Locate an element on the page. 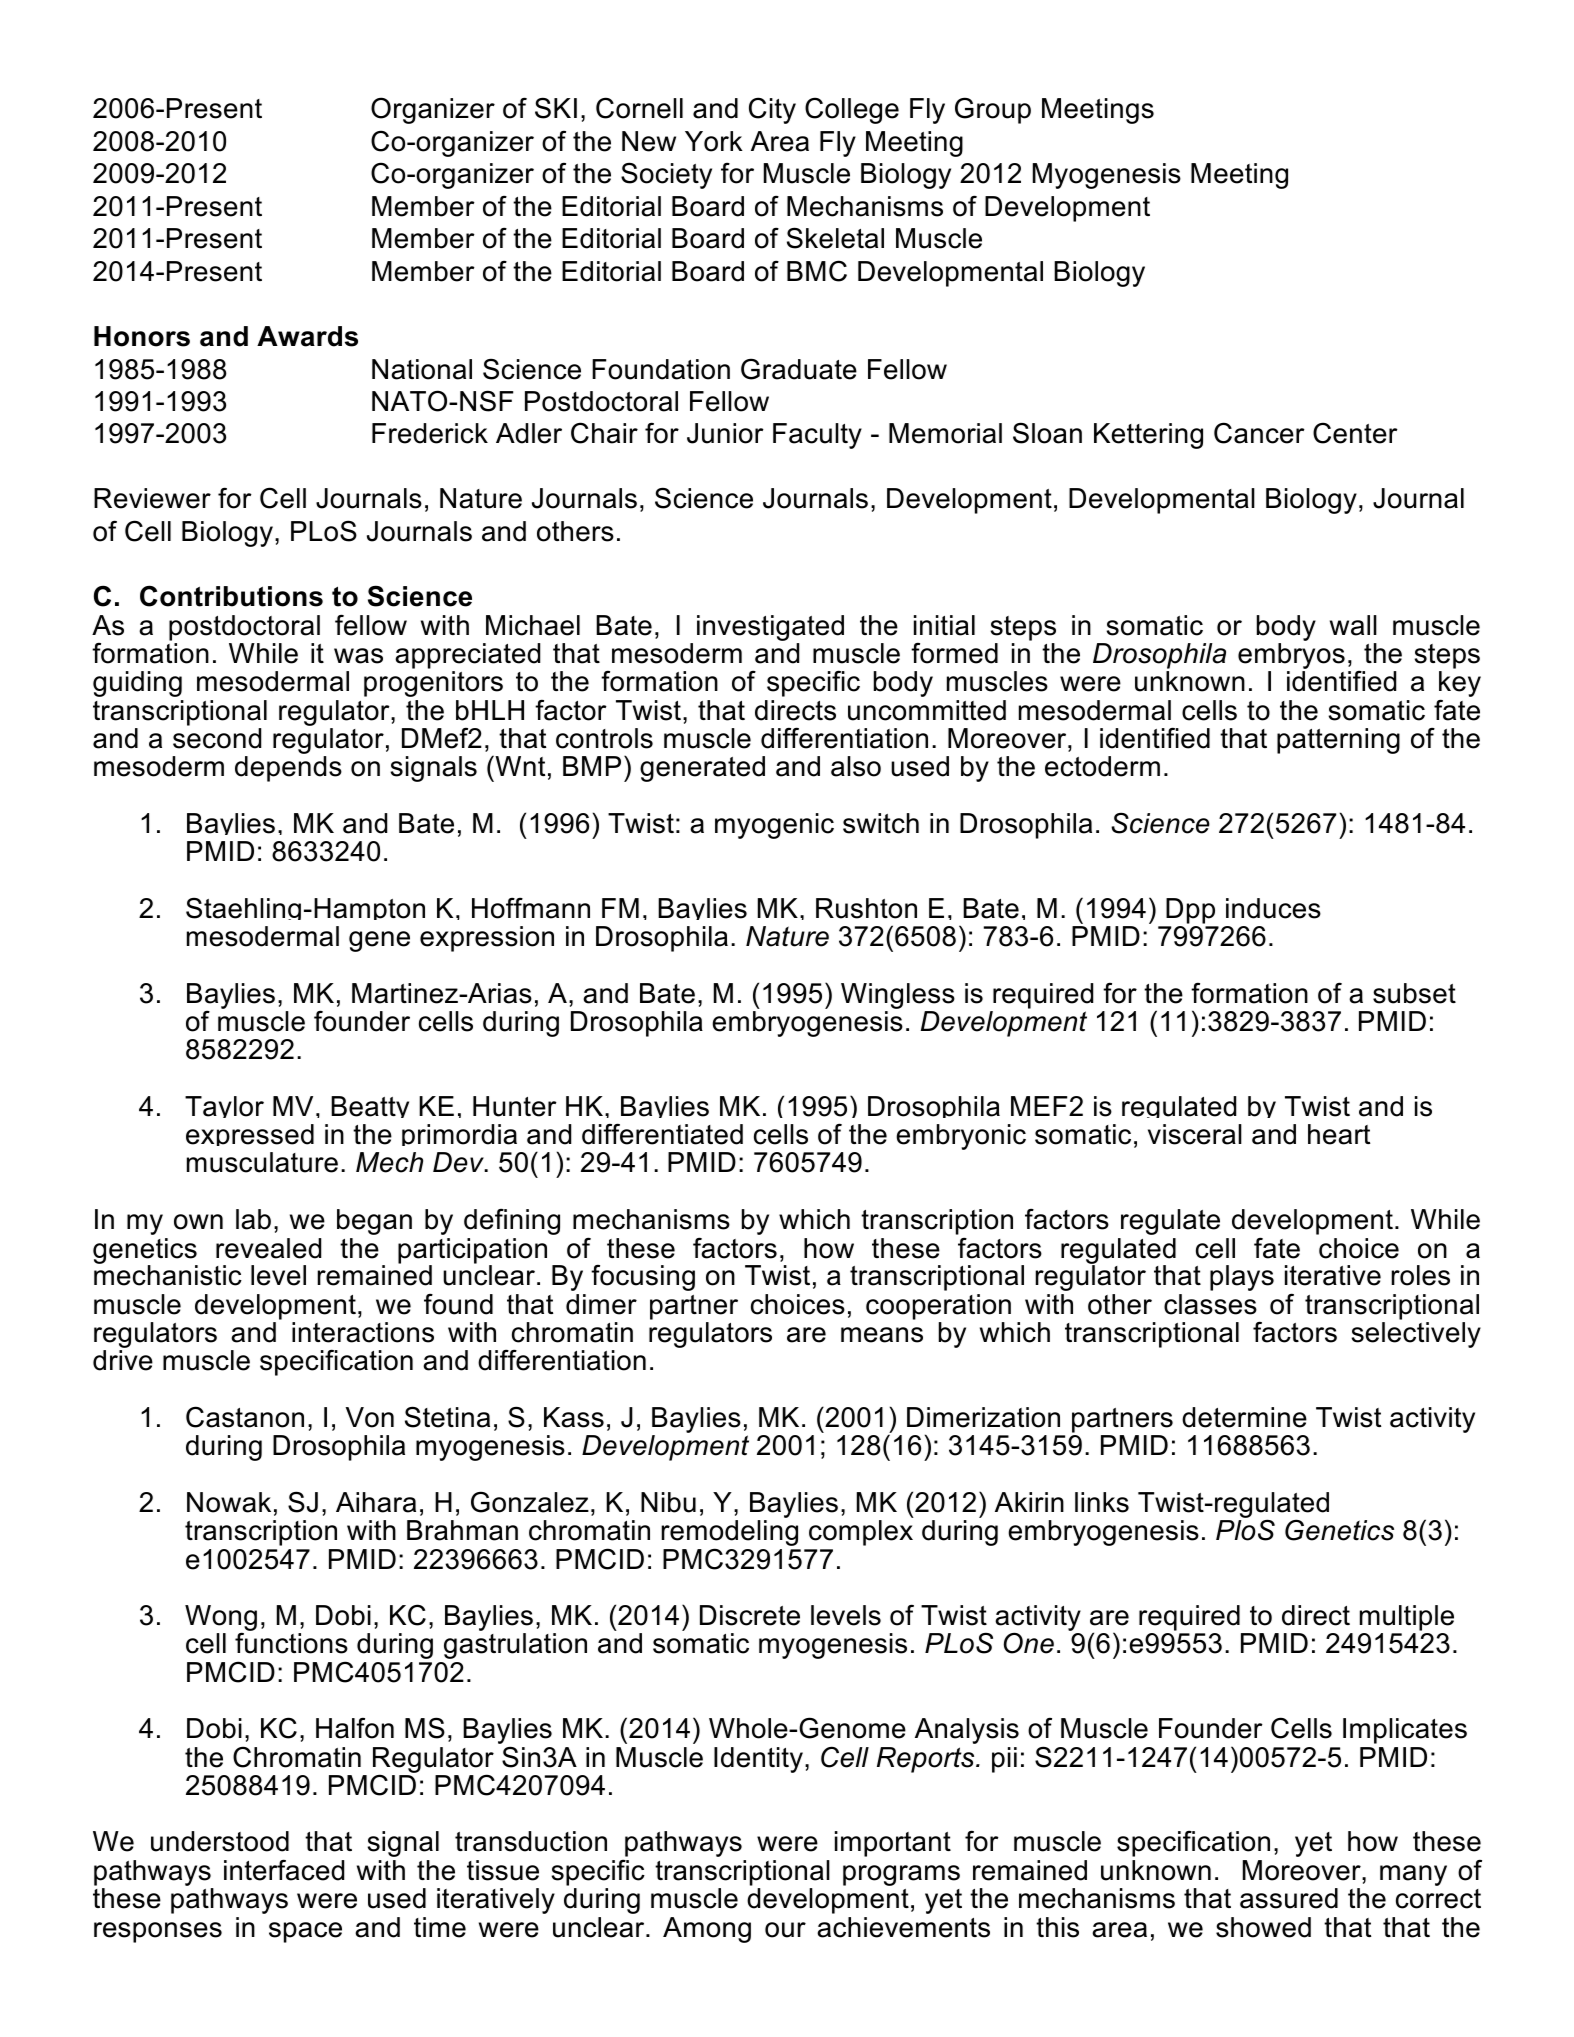 This page has height=2037, width=1574. assured is located at coordinates (1289, 1898).
